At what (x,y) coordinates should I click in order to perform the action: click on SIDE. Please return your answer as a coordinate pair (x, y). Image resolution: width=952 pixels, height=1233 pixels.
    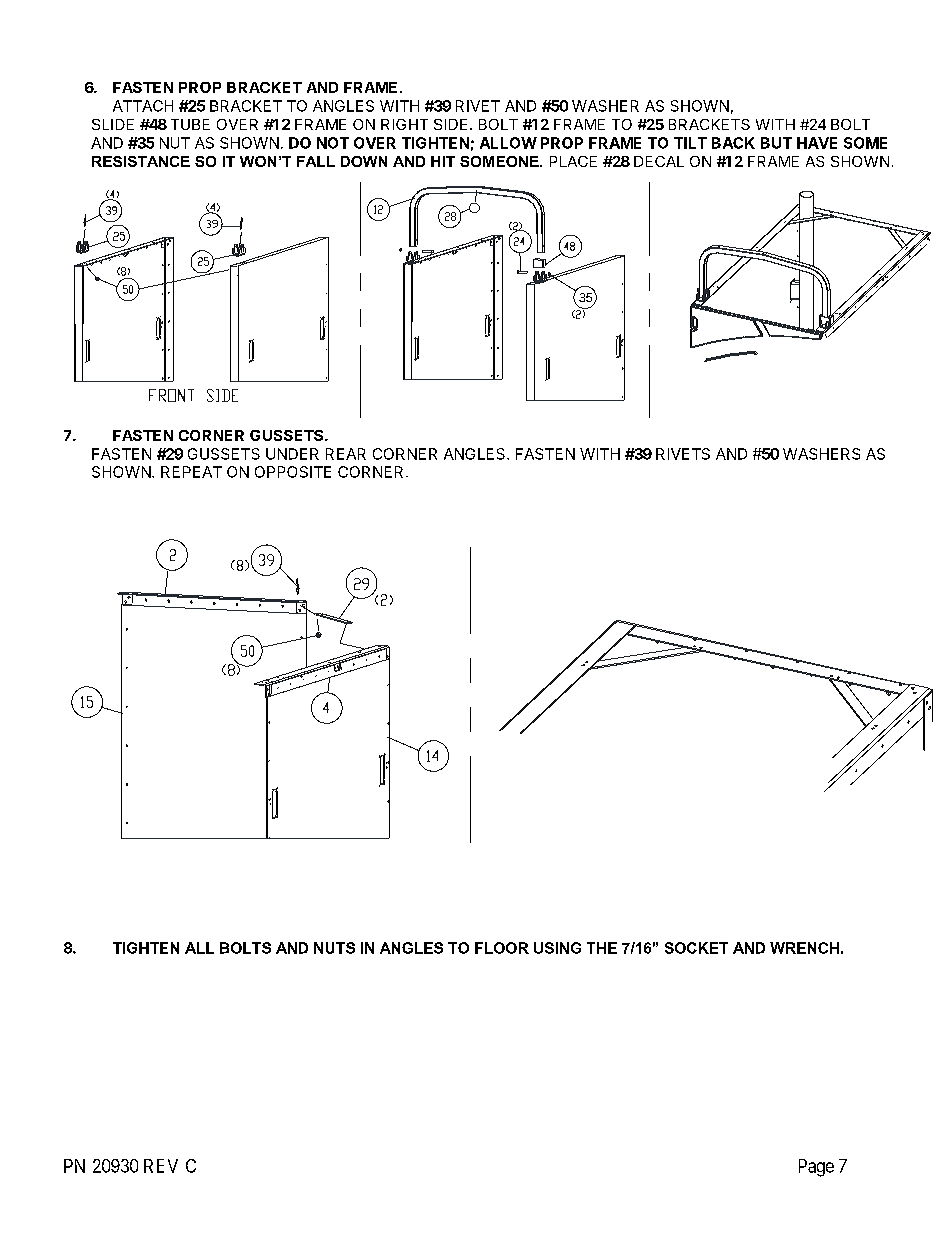
    Looking at the image, I should click on (450, 124).
